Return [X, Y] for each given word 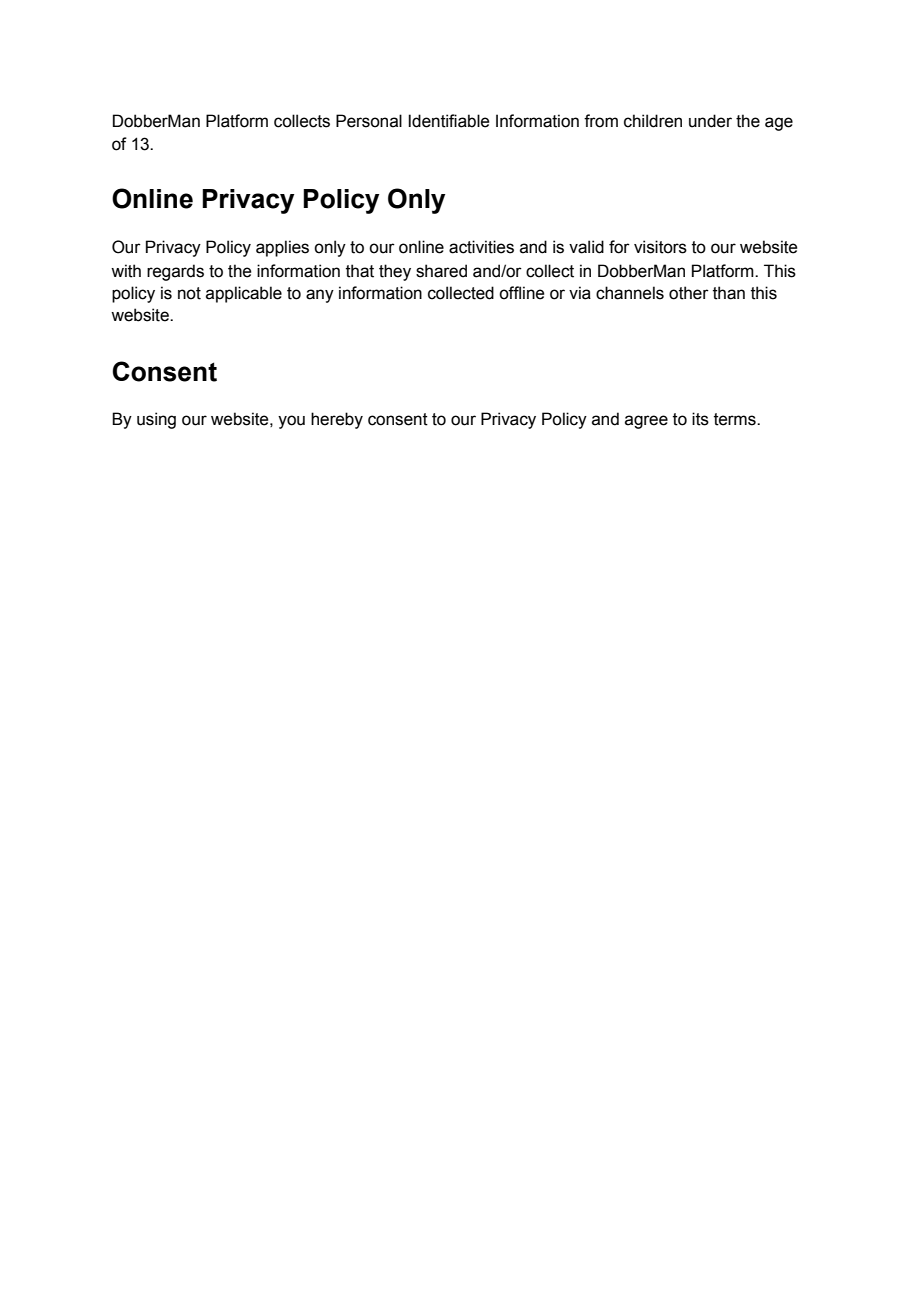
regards [175, 272]
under [710, 121]
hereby [337, 420]
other [689, 293]
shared [441, 271]
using [156, 420]
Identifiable [448, 121]
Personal [369, 121]
